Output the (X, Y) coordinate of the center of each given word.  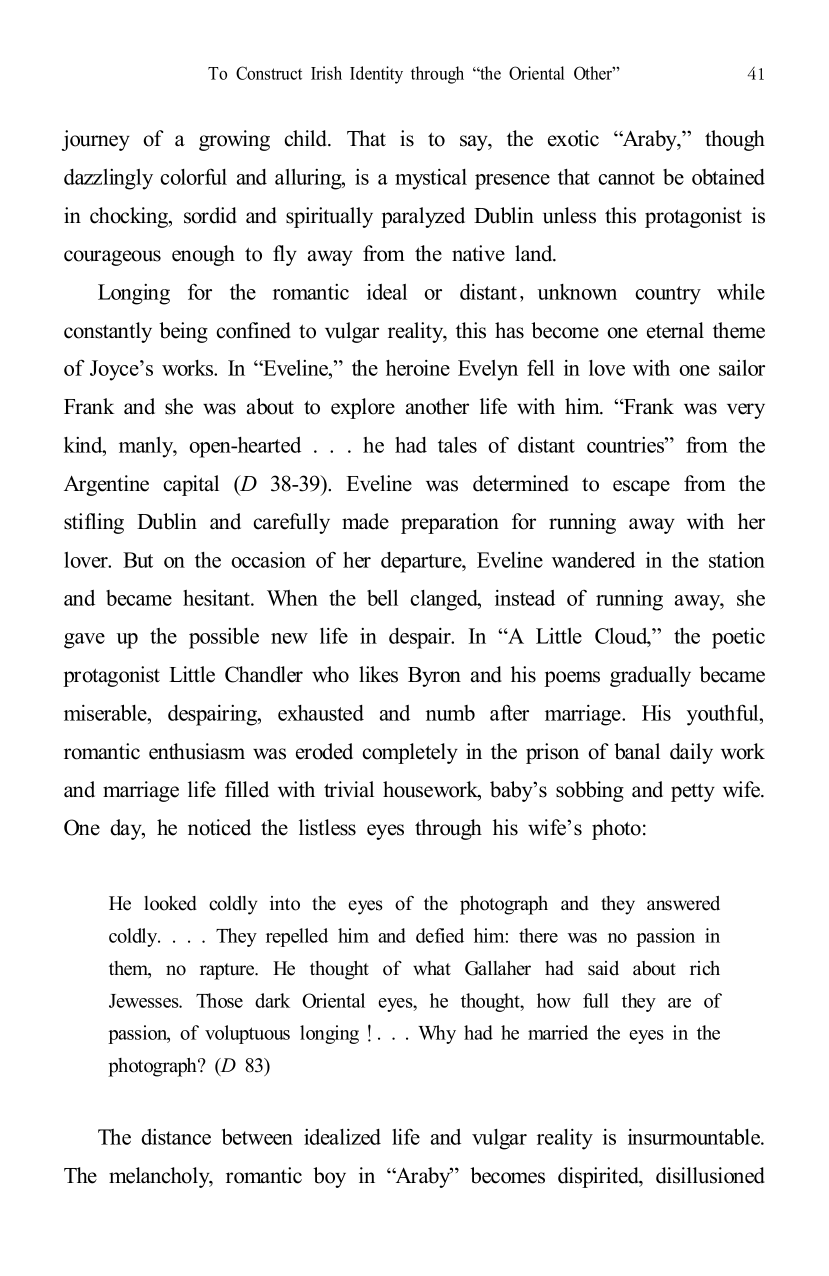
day (127, 829)
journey (96, 140)
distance (176, 1137)
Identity (376, 75)
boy (329, 1177)
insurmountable (695, 1136)
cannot (626, 178)
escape (641, 488)
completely (410, 753)
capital (191, 485)
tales (457, 445)
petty (693, 792)
